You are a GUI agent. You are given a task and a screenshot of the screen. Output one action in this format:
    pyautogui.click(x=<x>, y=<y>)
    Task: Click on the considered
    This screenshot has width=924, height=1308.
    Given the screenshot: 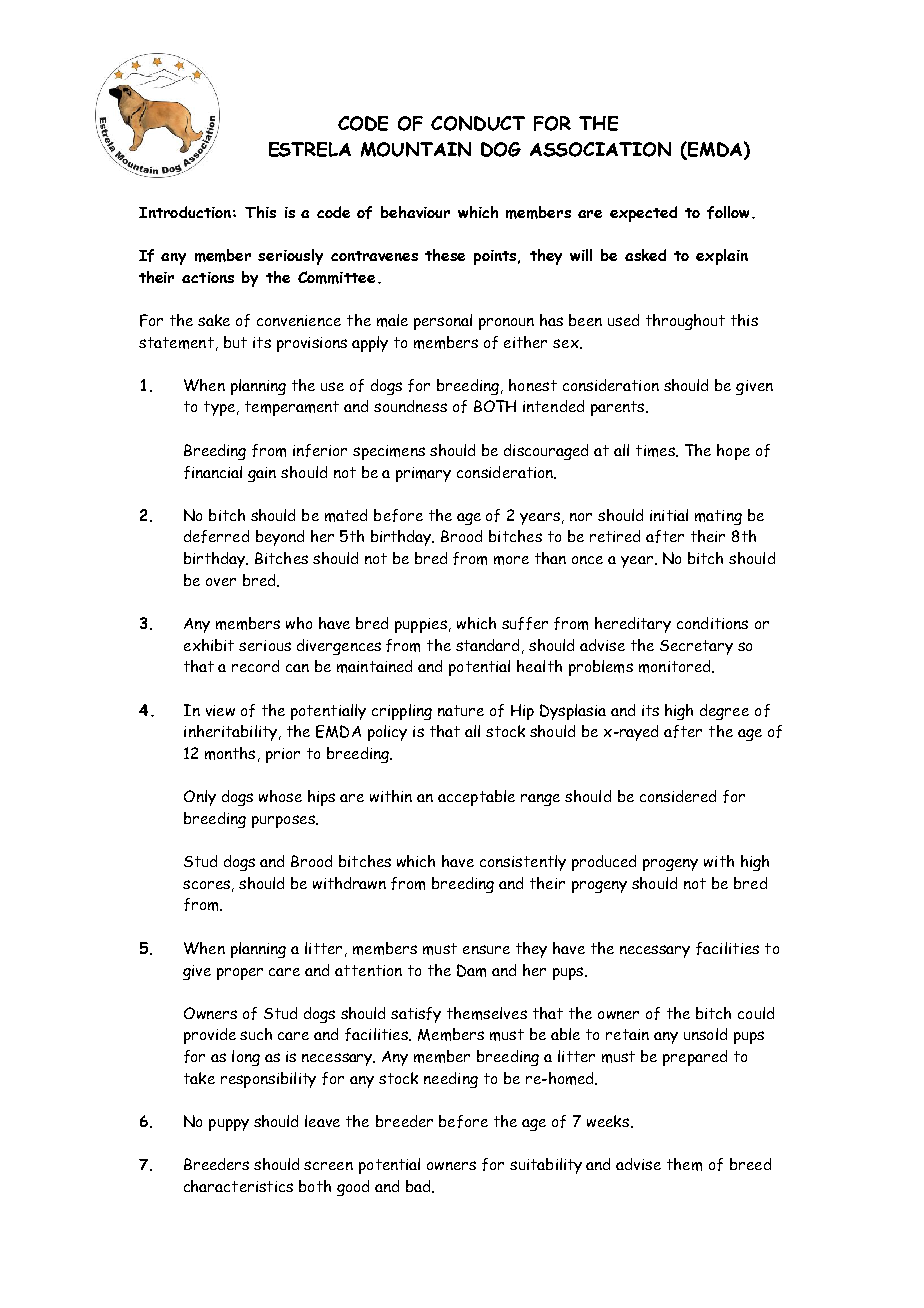 What is the action you would take?
    pyautogui.click(x=678, y=796)
